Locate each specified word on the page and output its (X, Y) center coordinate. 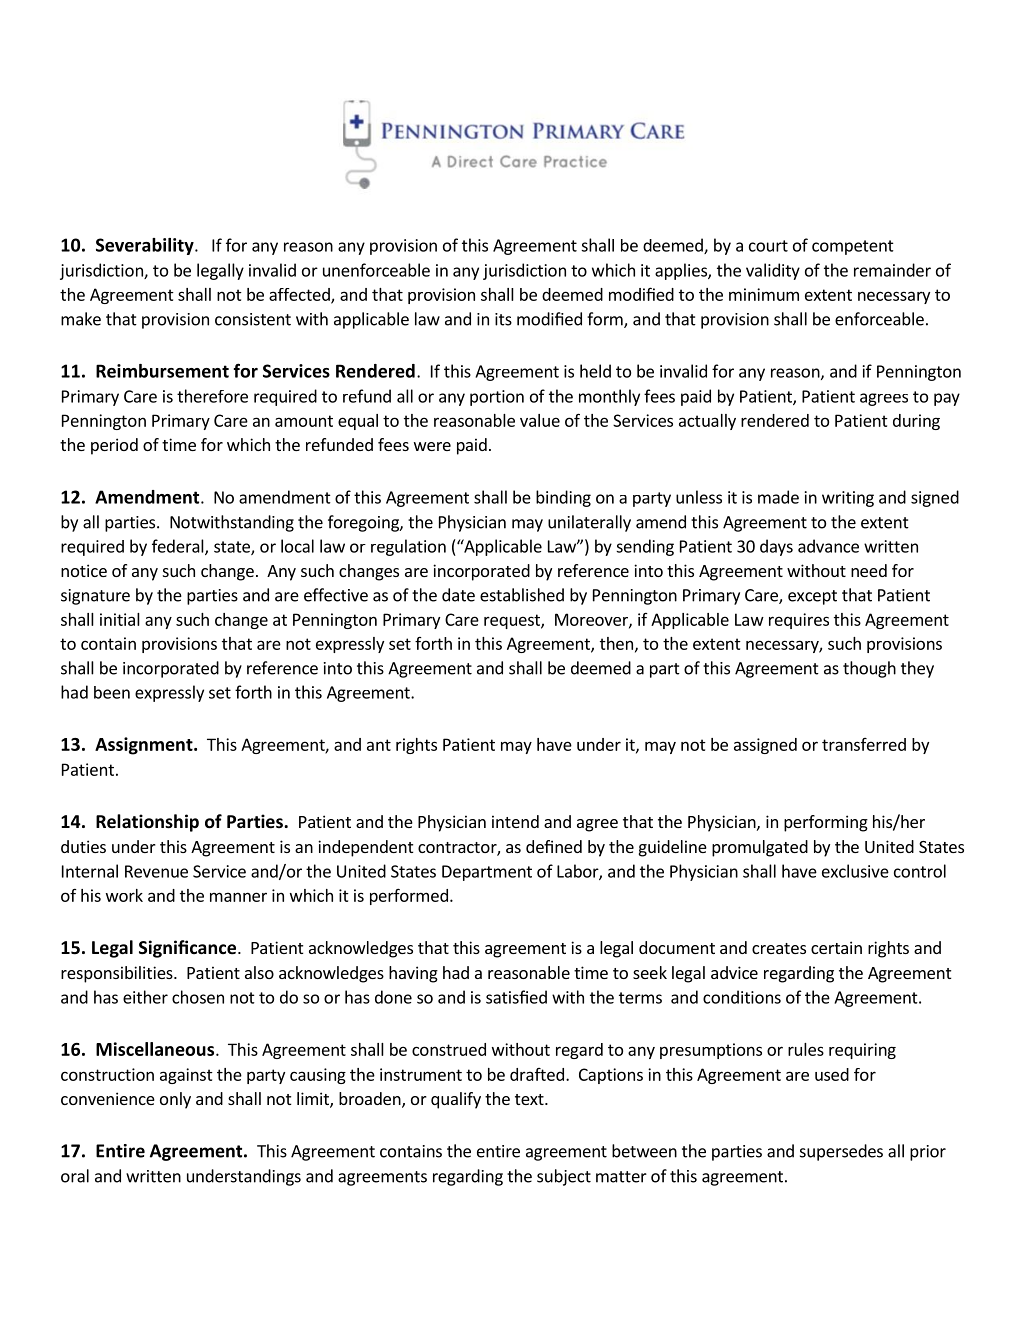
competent (853, 247)
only (175, 1100)
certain (836, 947)
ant (379, 745)
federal (179, 547)
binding (563, 498)
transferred (864, 744)
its (503, 319)
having (413, 974)
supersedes (841, 1152)
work (124, 895)
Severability (146, 246)
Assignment (145, 746)
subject (564, 1177)
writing (848, 499)
